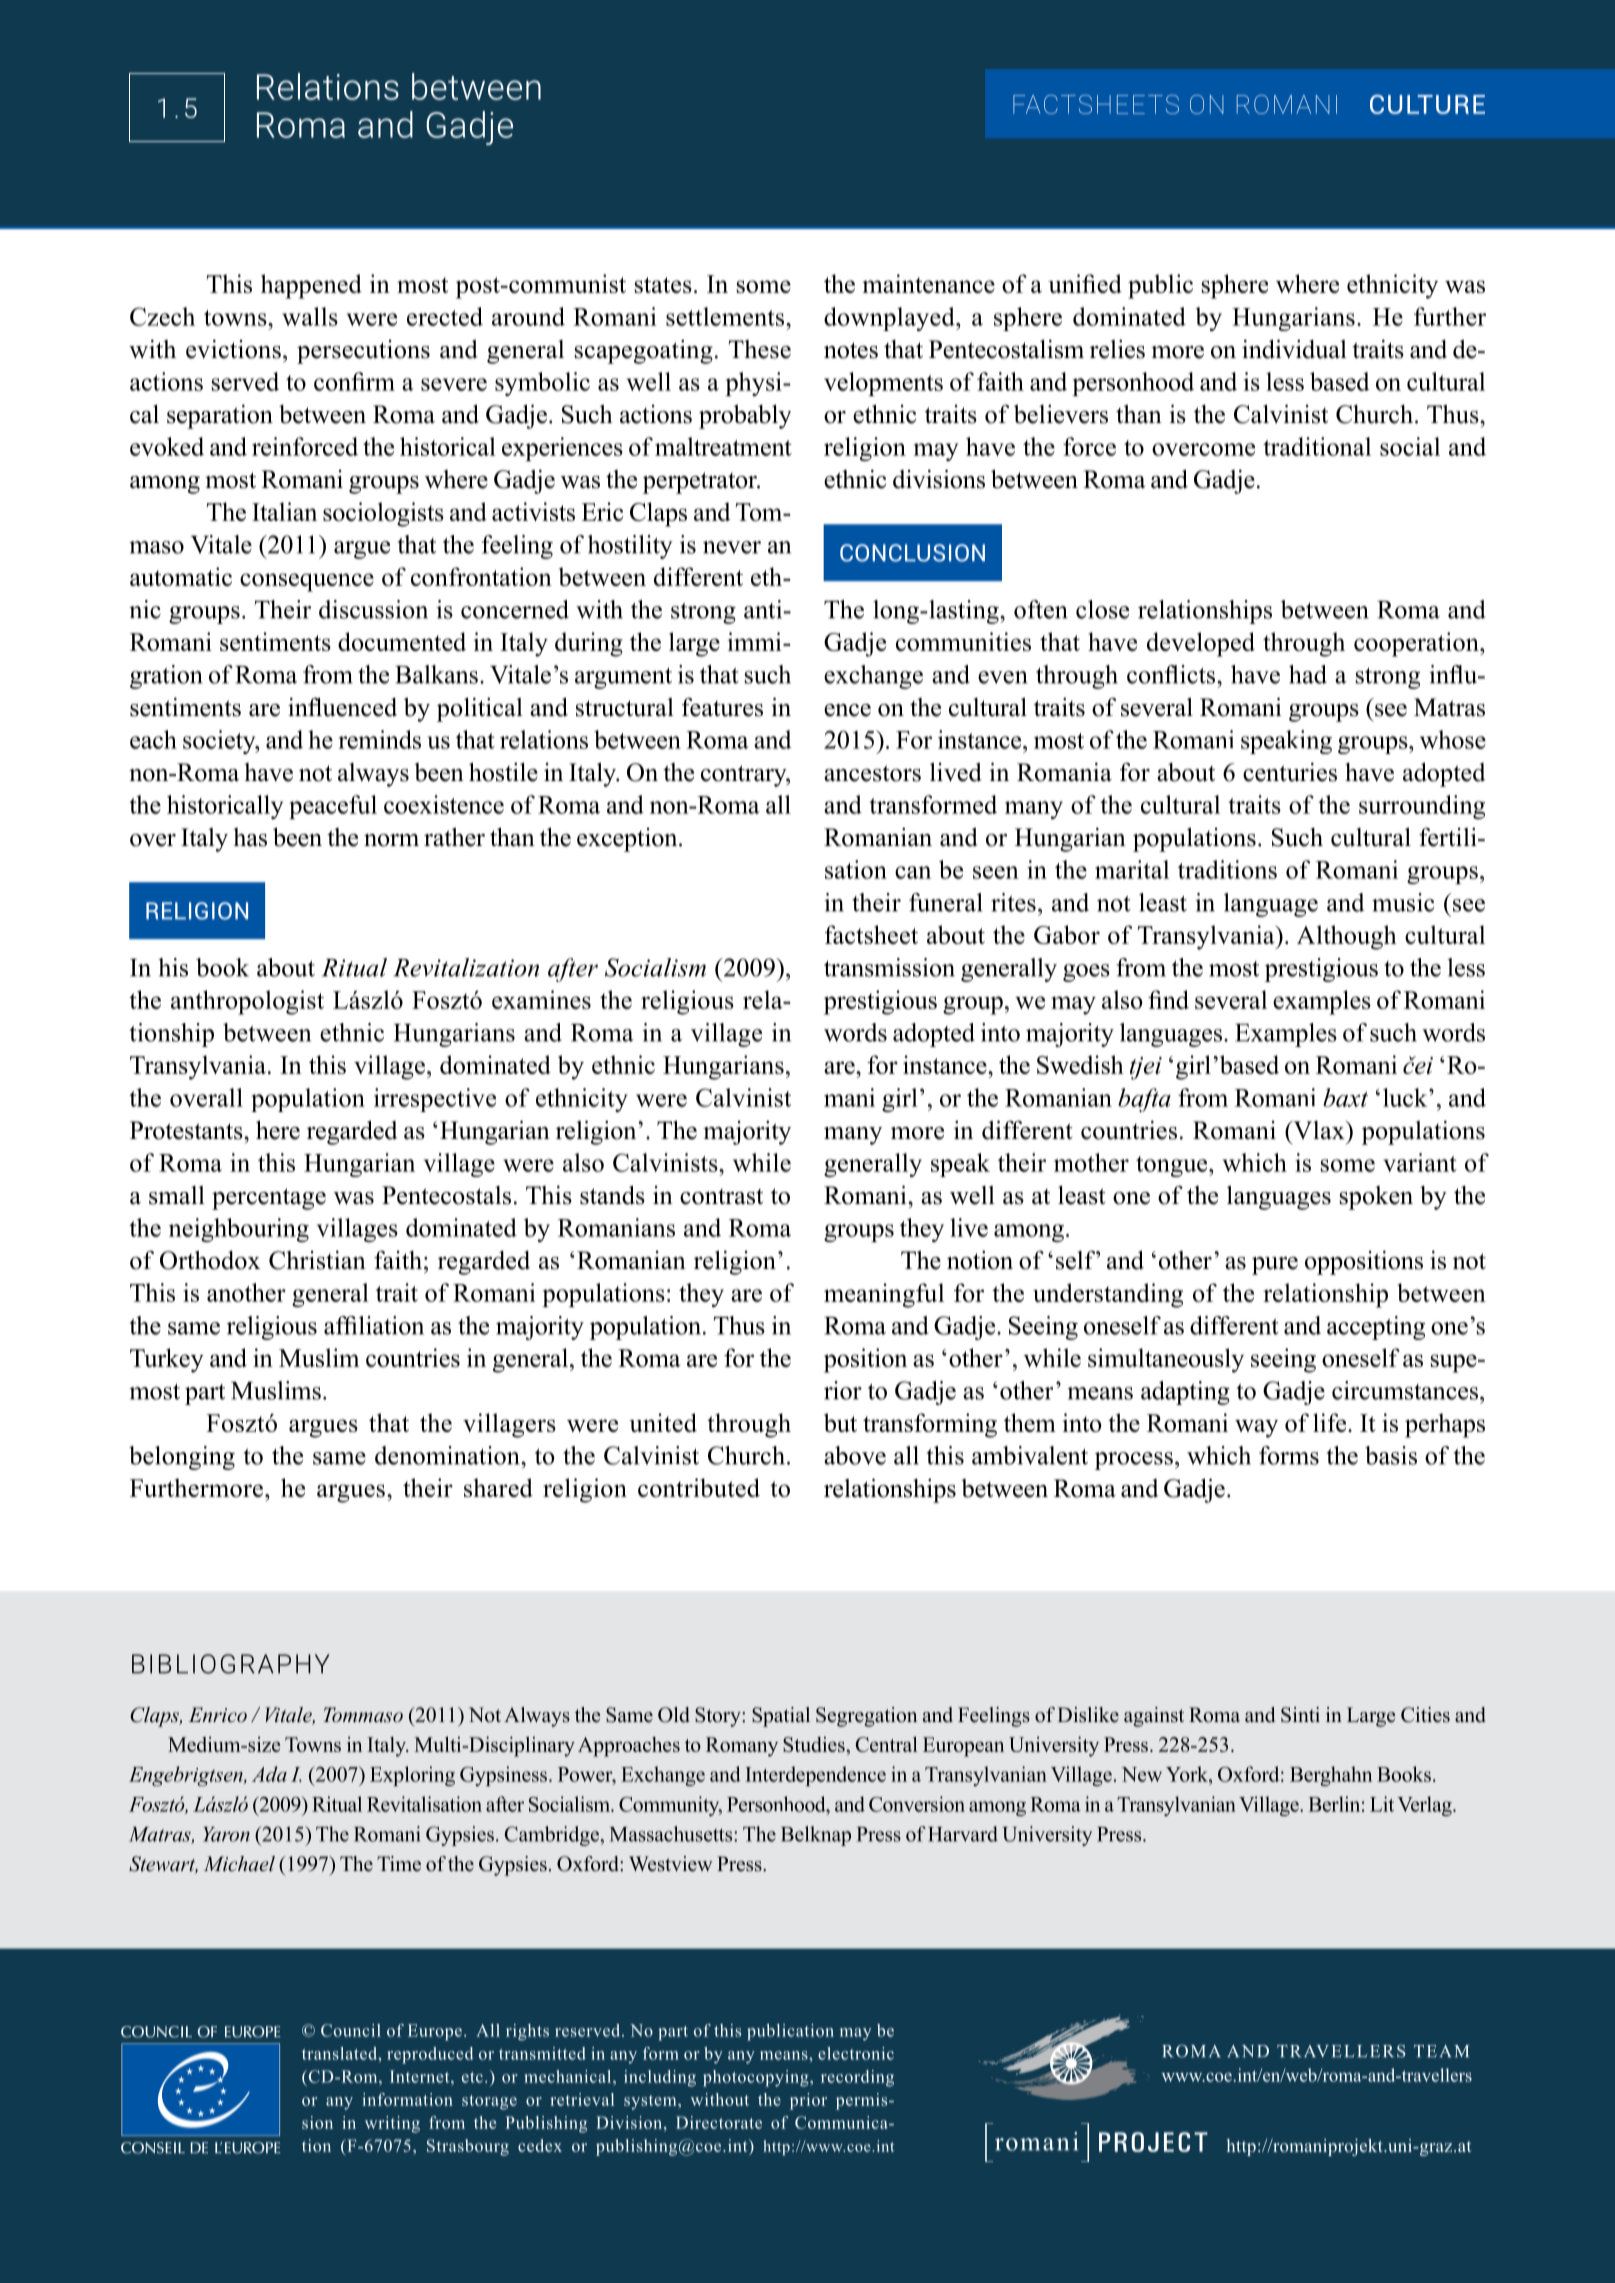 This document has width=1615, height=2283. I want to click on part, so click(205, 1394).
